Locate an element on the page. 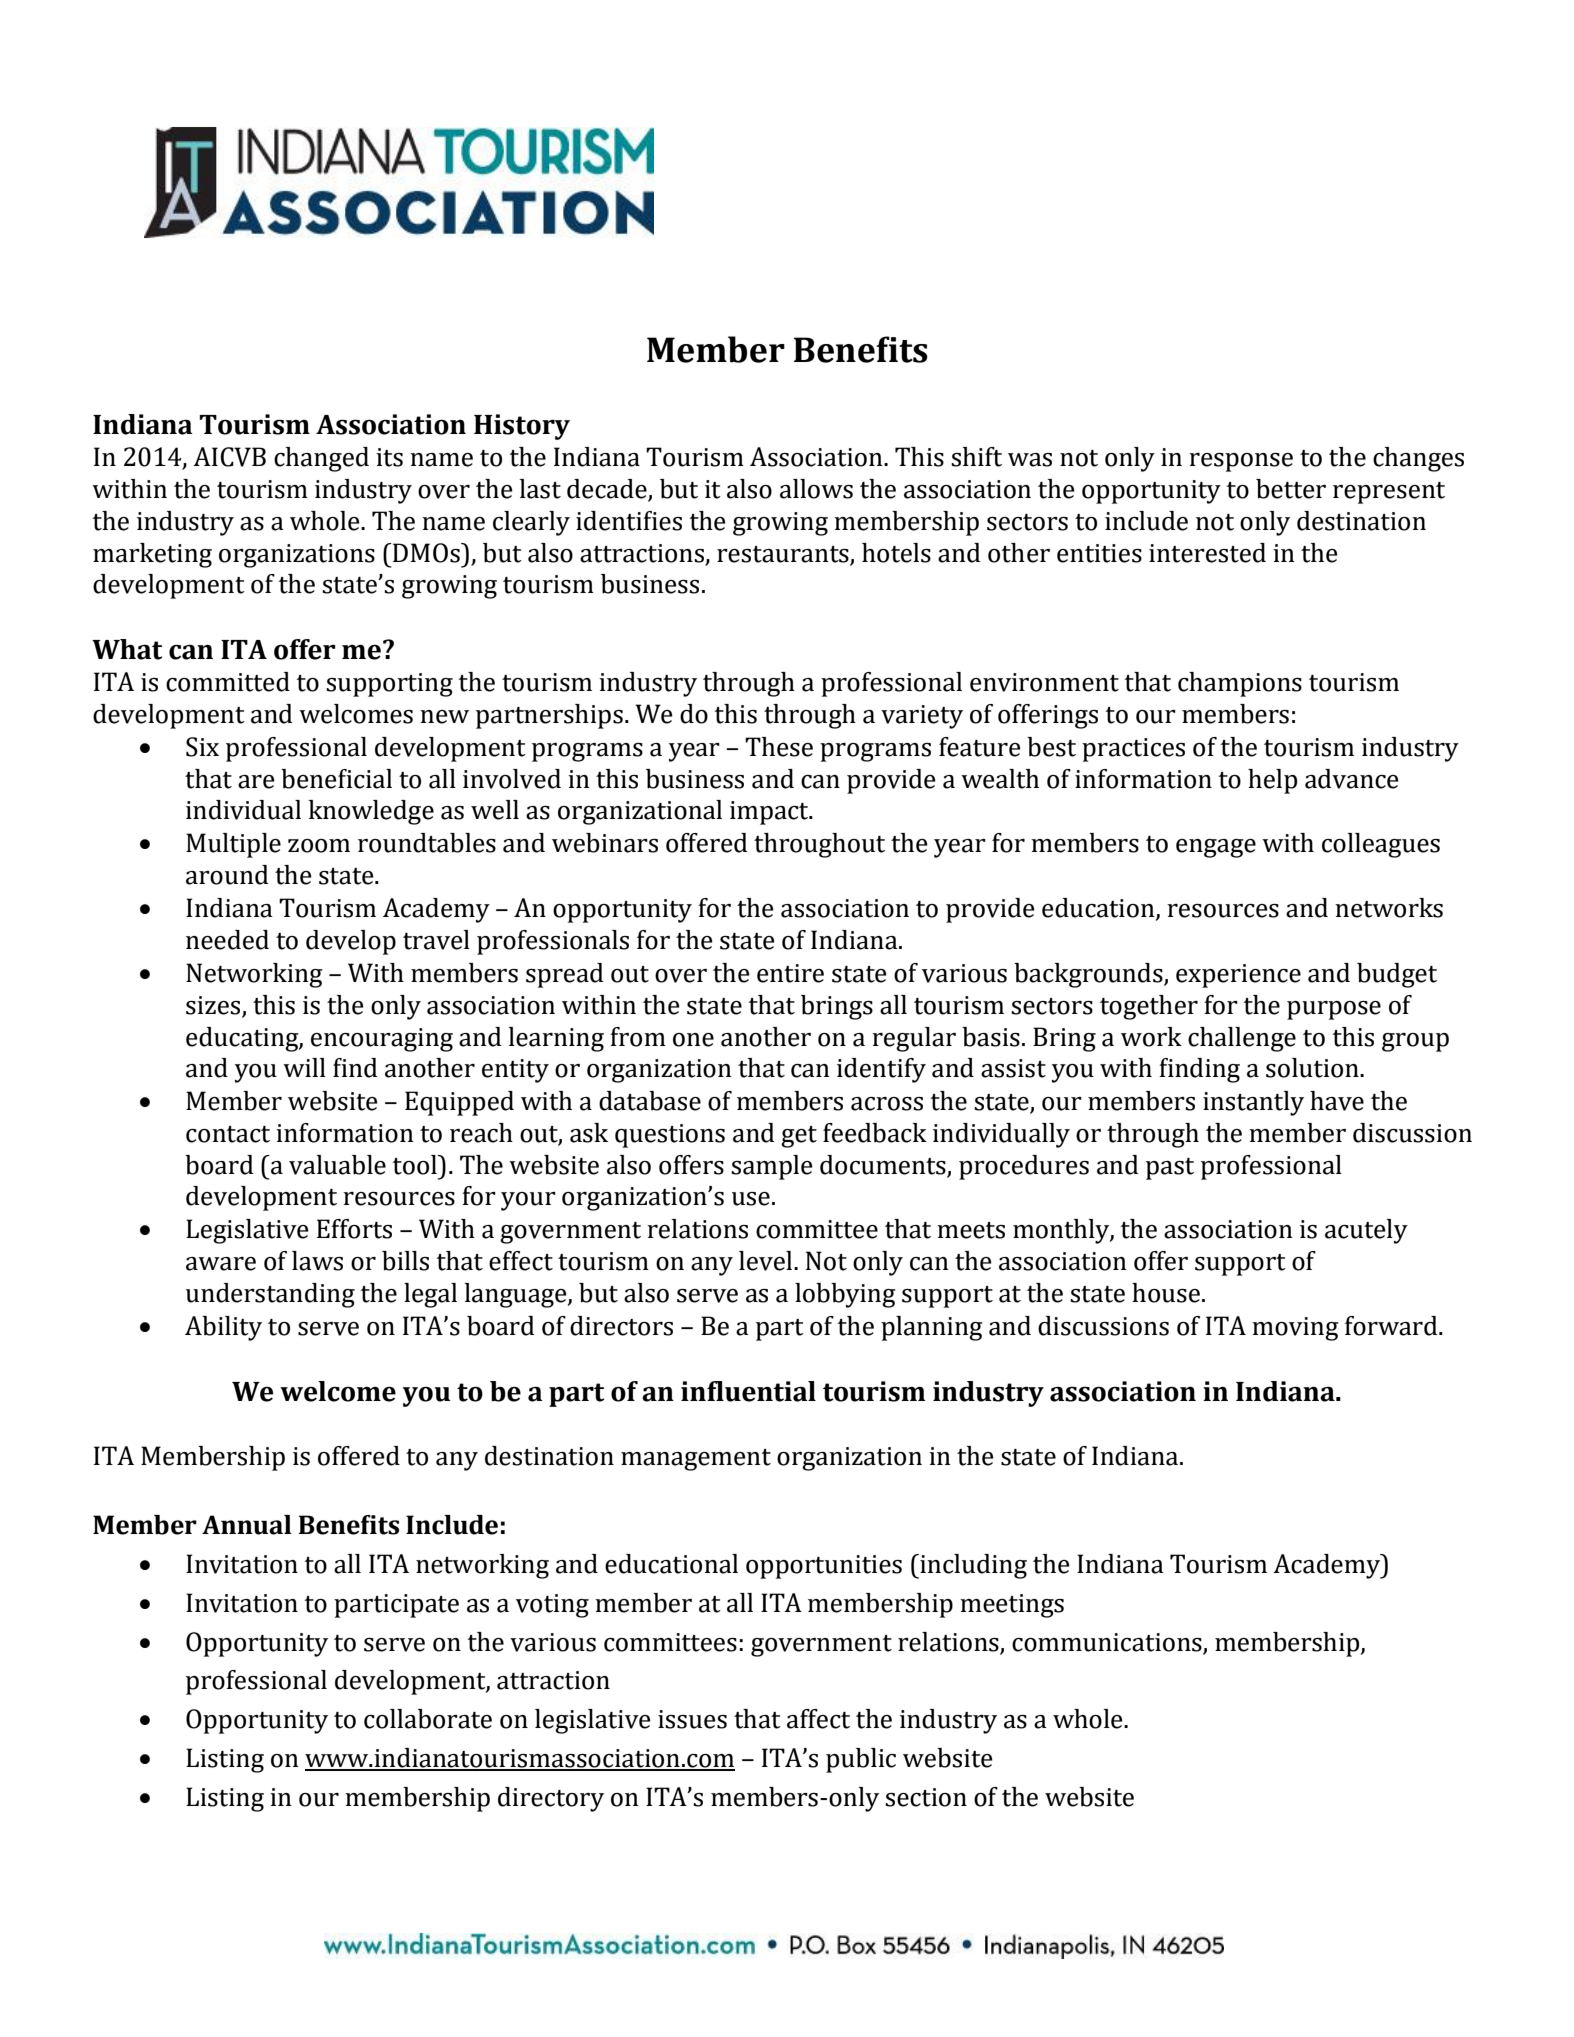 The image size is (1574, 2037). collaborate is located at coordinates (428, 1719).
